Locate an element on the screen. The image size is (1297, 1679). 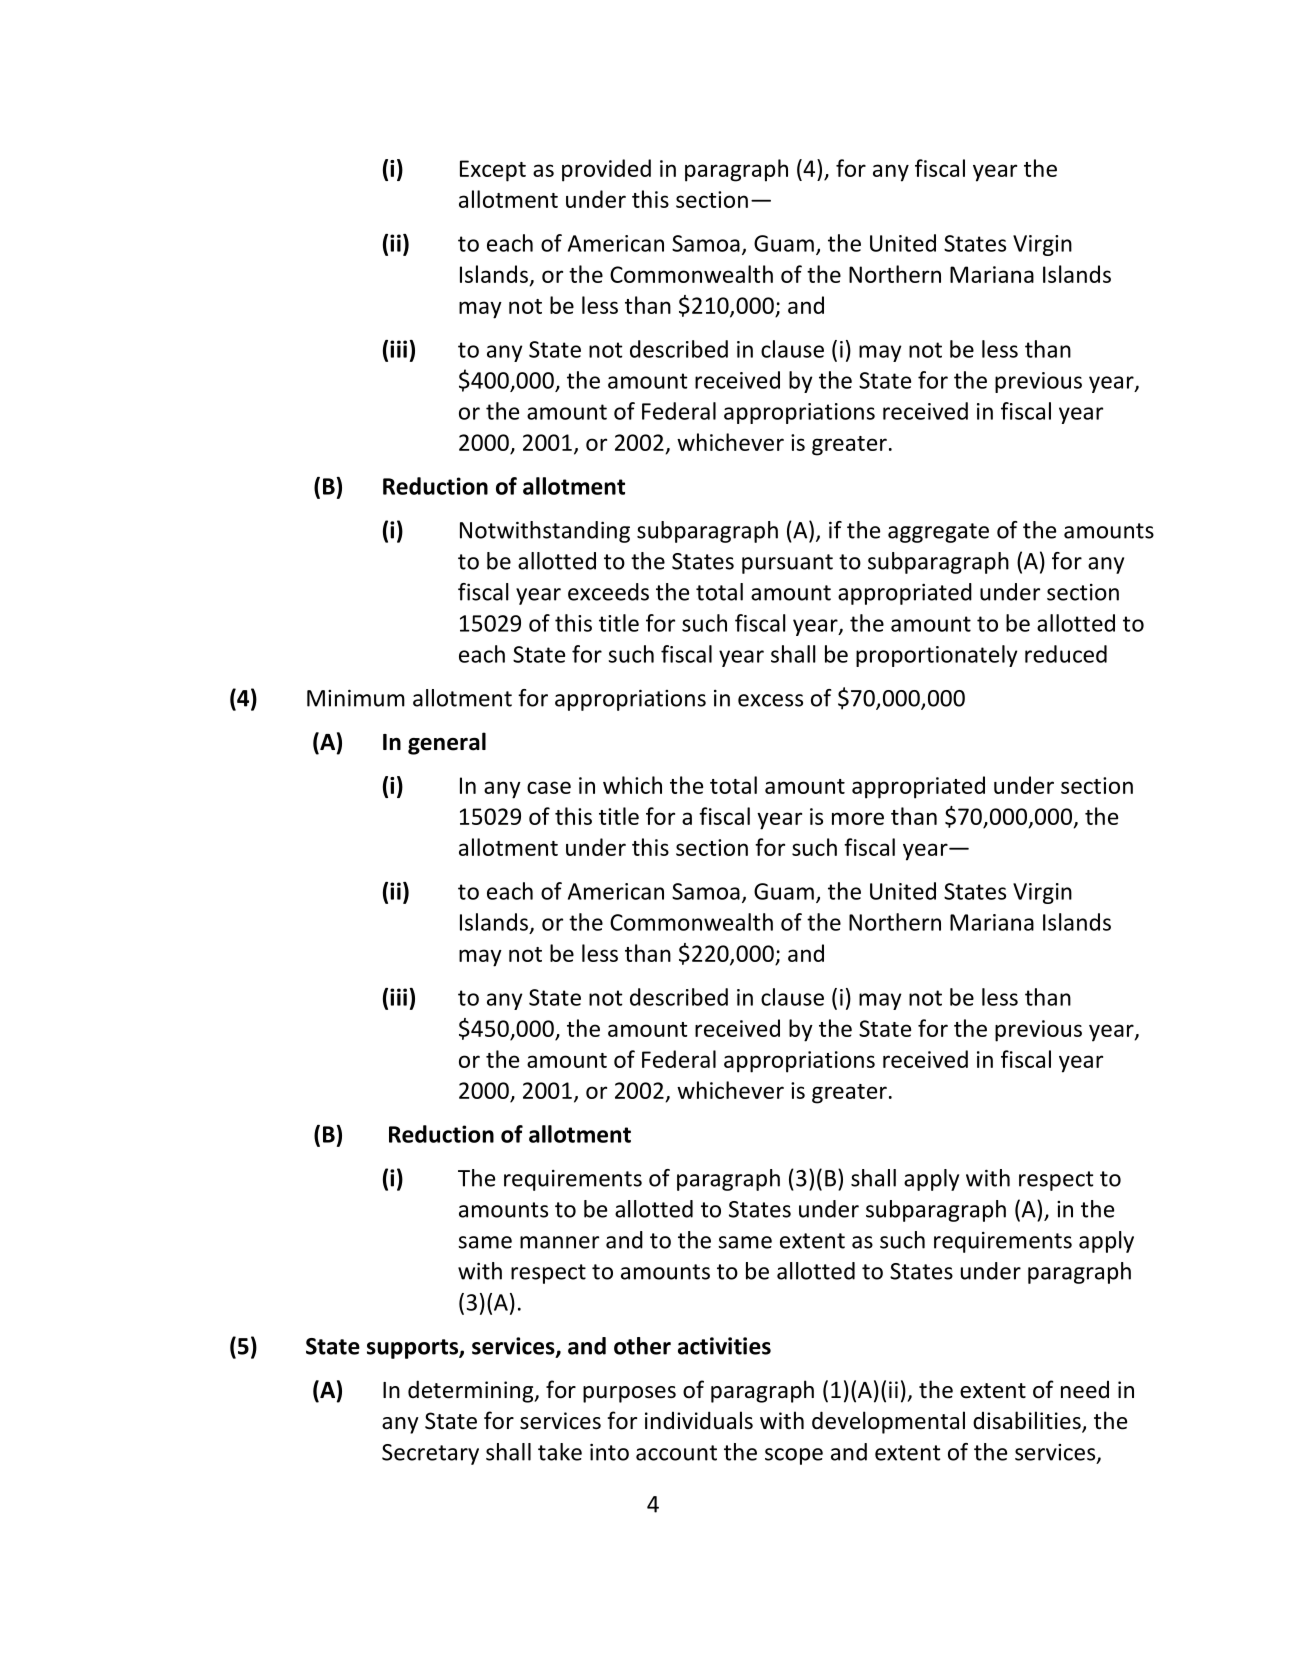
provided is located at coordinates (606, 170).
